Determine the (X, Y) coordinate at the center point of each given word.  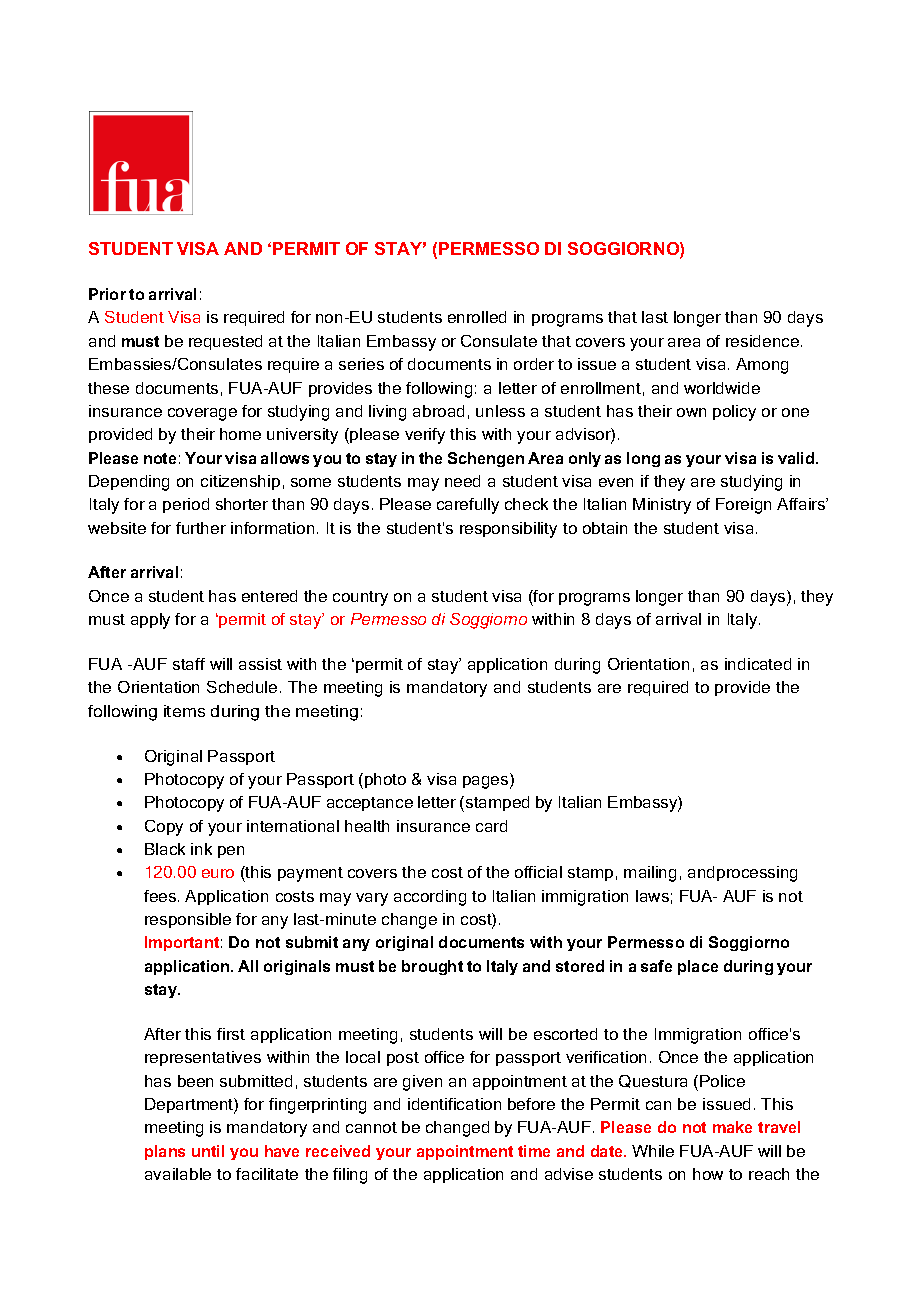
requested (225, 342)
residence (764, 341)
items (184, 711)
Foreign (743, 506)
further (201, 528)
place (698, 967)
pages (487, 782)
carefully (468, 506)
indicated (758, 664)
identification (454, 1104)
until (208, 1151)
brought (432, 967)
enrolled (477, 317)
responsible (188, 920)
